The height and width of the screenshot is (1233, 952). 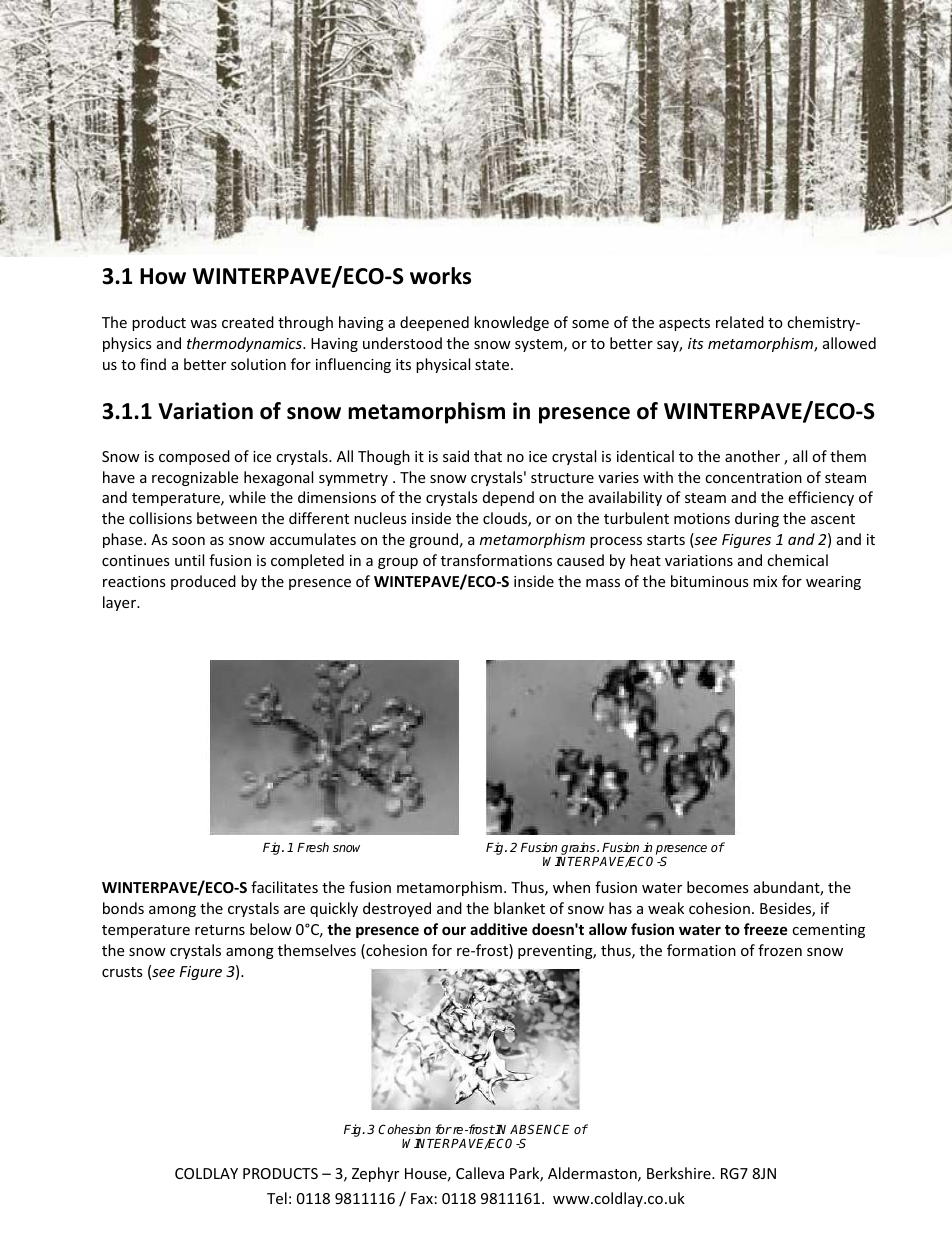 What do you see at coordinates (511, 323) in the screenshot?
I see `knowledge` at bounding box center [511, 323].
